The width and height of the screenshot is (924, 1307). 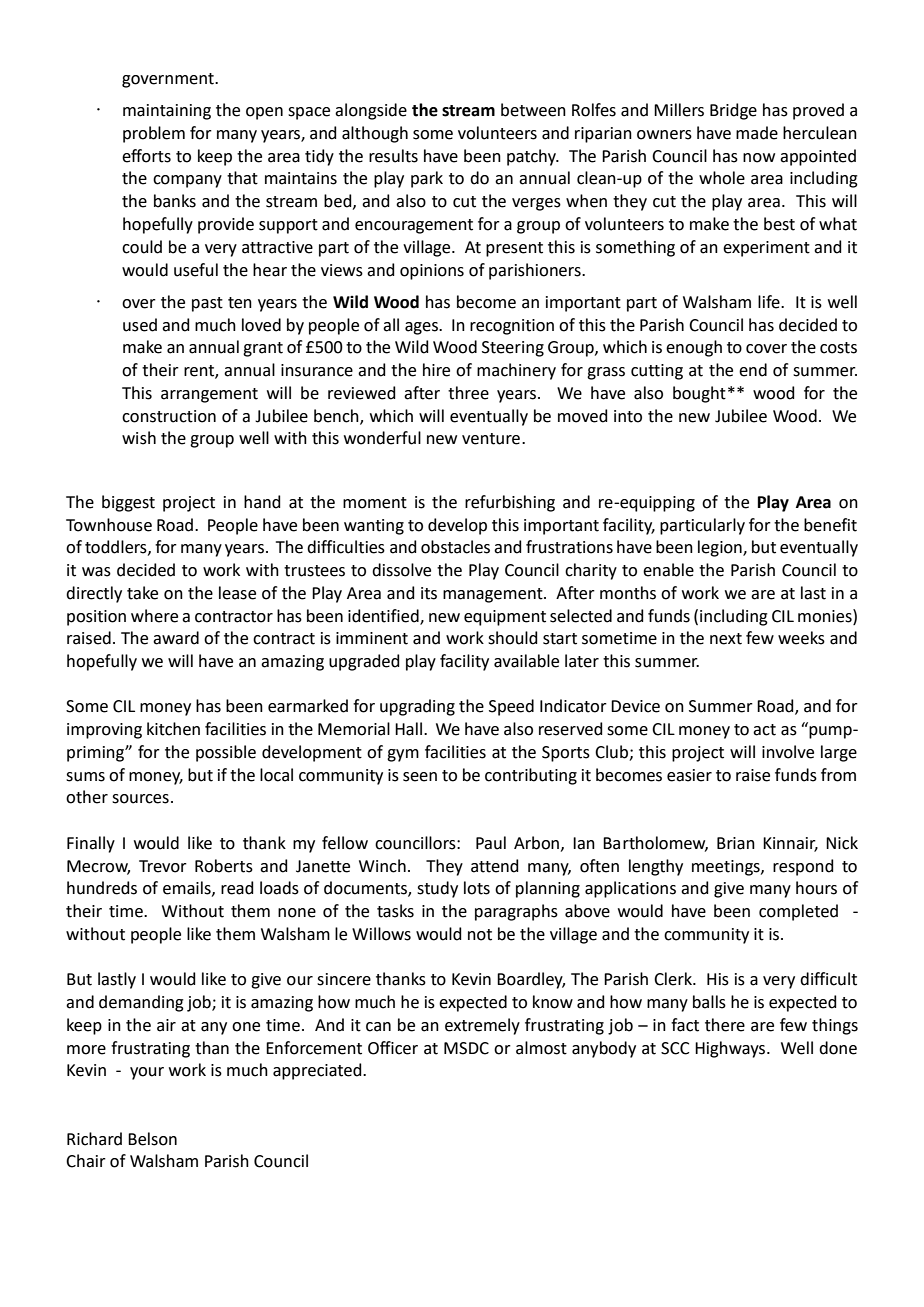 I want to click on next, so click(x=726, y=639).
